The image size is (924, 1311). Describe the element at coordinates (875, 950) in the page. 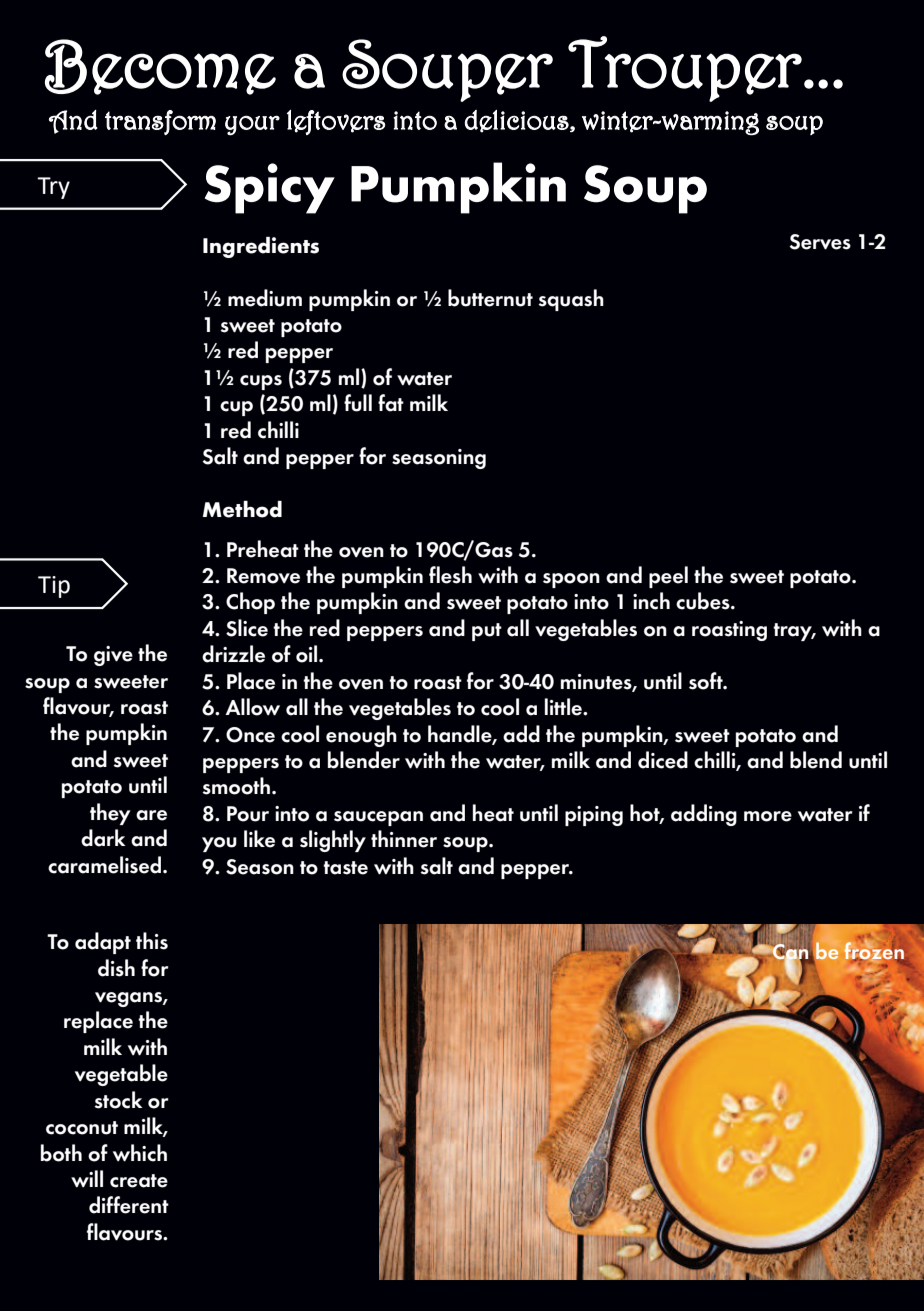

I see `frozen` at that location.
